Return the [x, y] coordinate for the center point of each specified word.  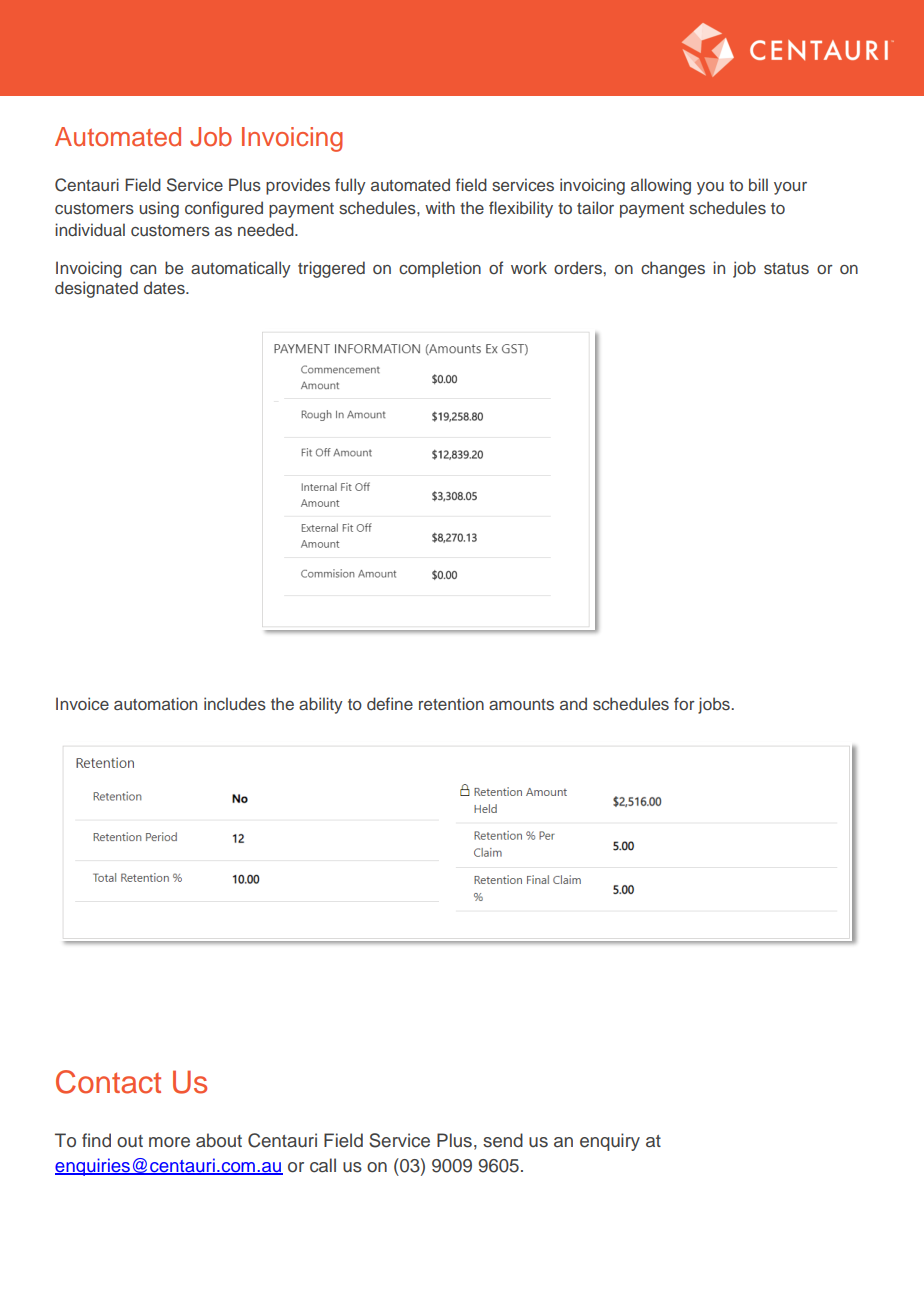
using [159, 209]
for [684, 703]
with [440, 207]
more [169, 1142]
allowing [661, 186]
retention [451, 703]
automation [155, 703]
